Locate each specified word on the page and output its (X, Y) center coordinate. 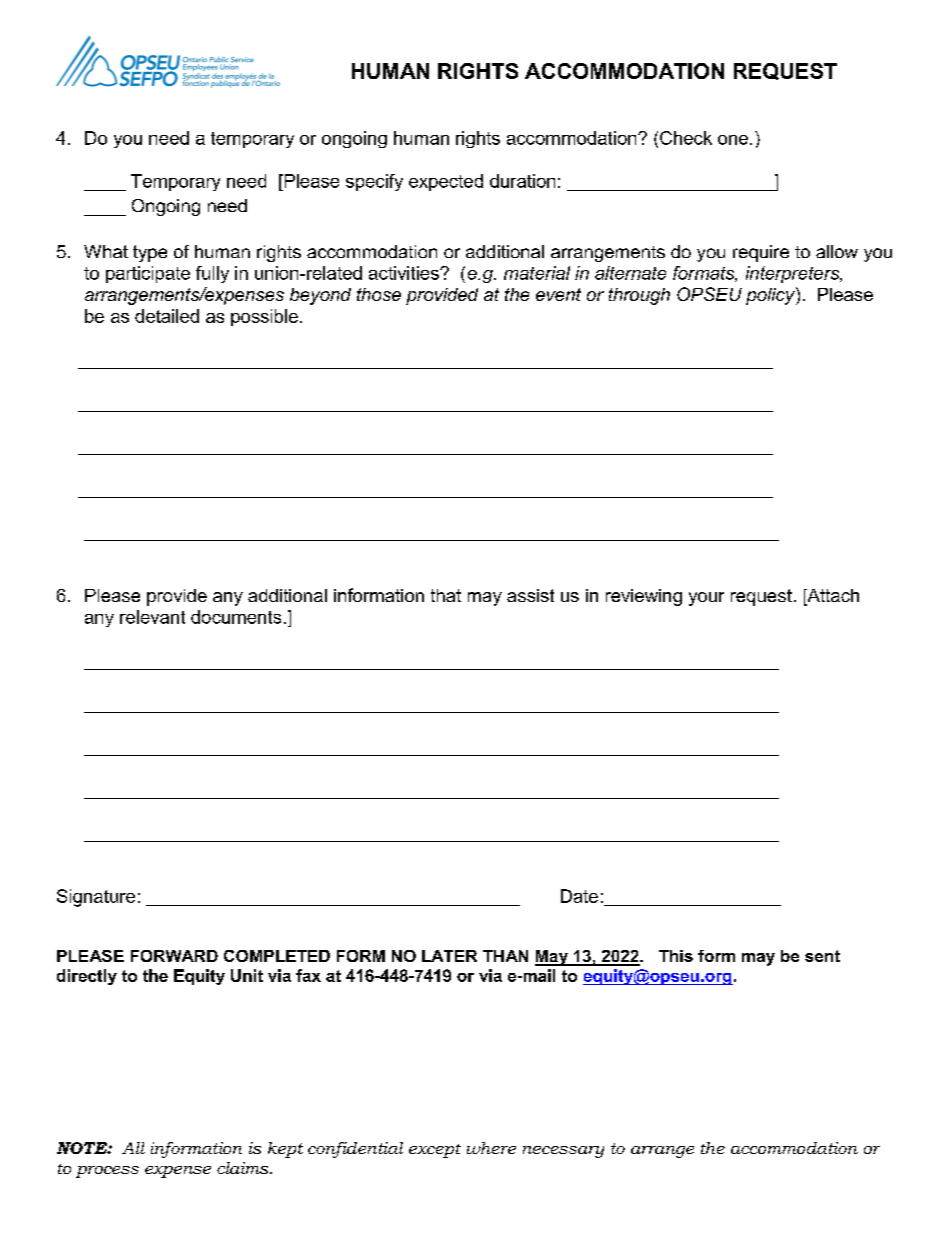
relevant (152, 617)
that (446, 595)
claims (244, 1168)
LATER (449, 956)
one (733, 140)
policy (771, 296)
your (706, 599)
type (150, 253)
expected (446, 182)
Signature (96, 898)
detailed (167, 316)
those (379, 294)
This (676, 956)
